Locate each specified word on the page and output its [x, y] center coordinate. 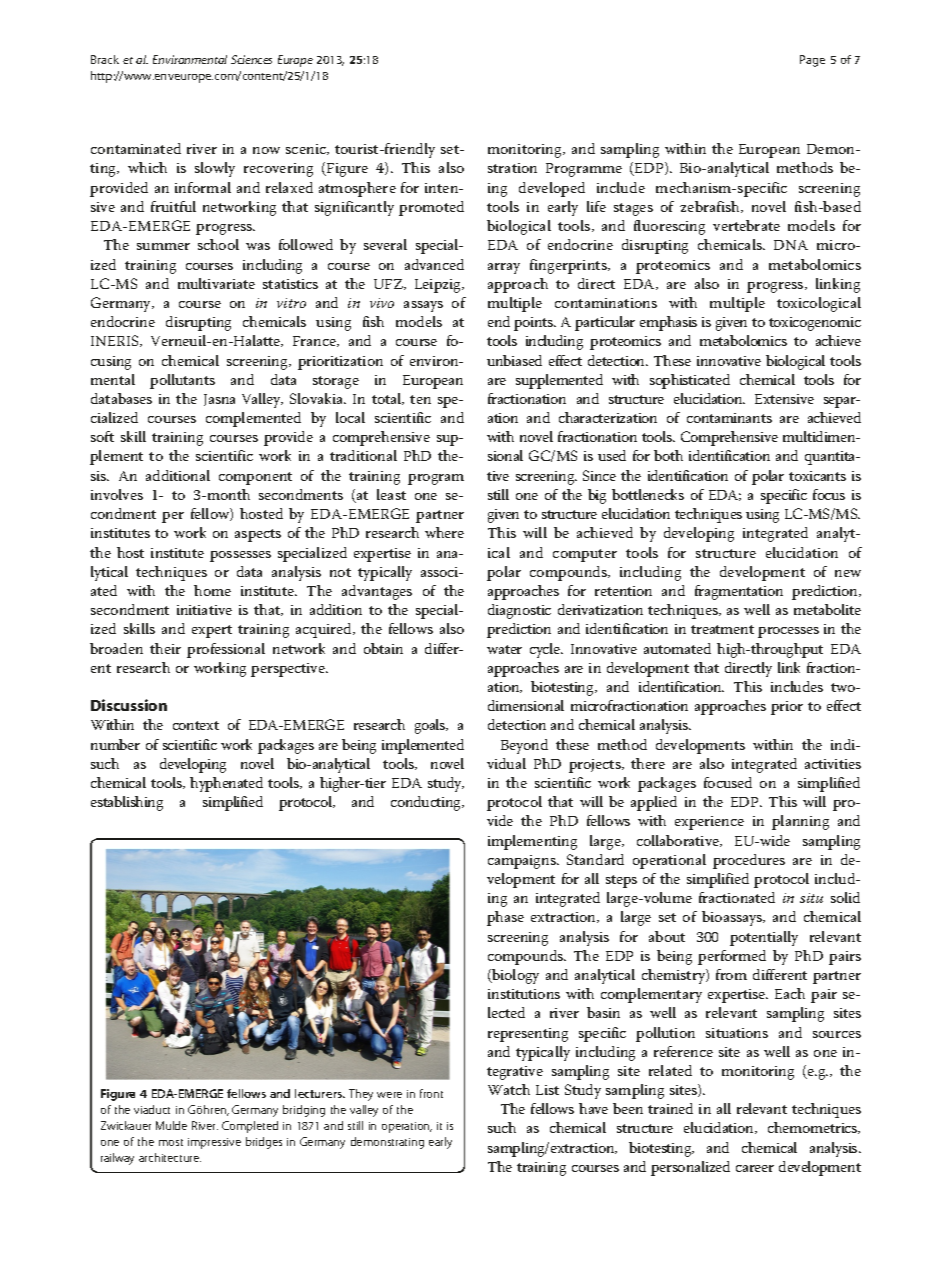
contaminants [729, 418]
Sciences [251, 59]
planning [800, 822]
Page [812, 61]
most [171, 1142]
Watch [509, 1089]
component [255, 478]
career [755, 1168]
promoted [431, 208]
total [388, 399]
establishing [127, 803]
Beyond [524, 746]
